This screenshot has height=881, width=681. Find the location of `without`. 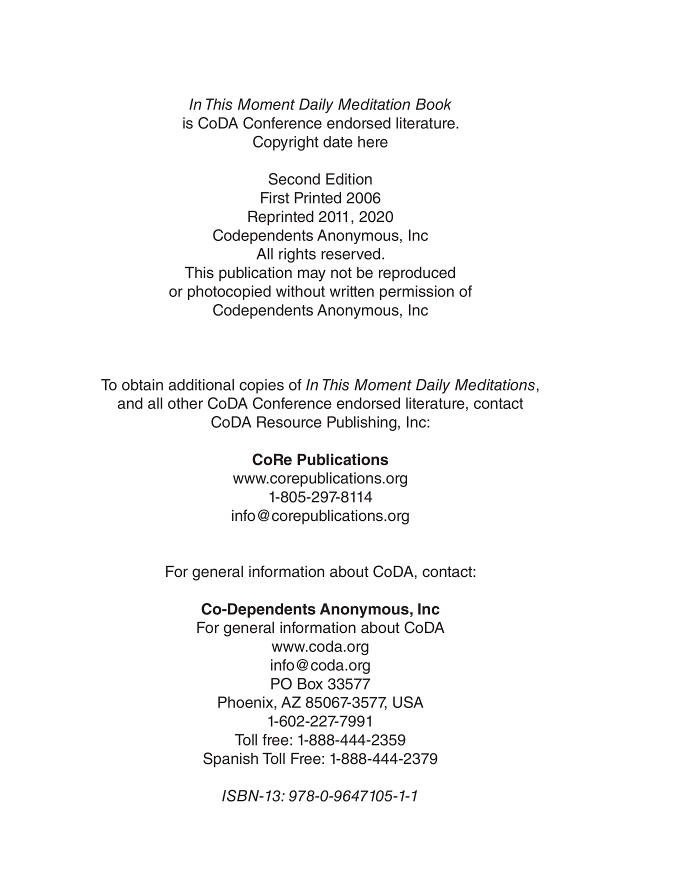

without is located at coordinates (300, 291).
